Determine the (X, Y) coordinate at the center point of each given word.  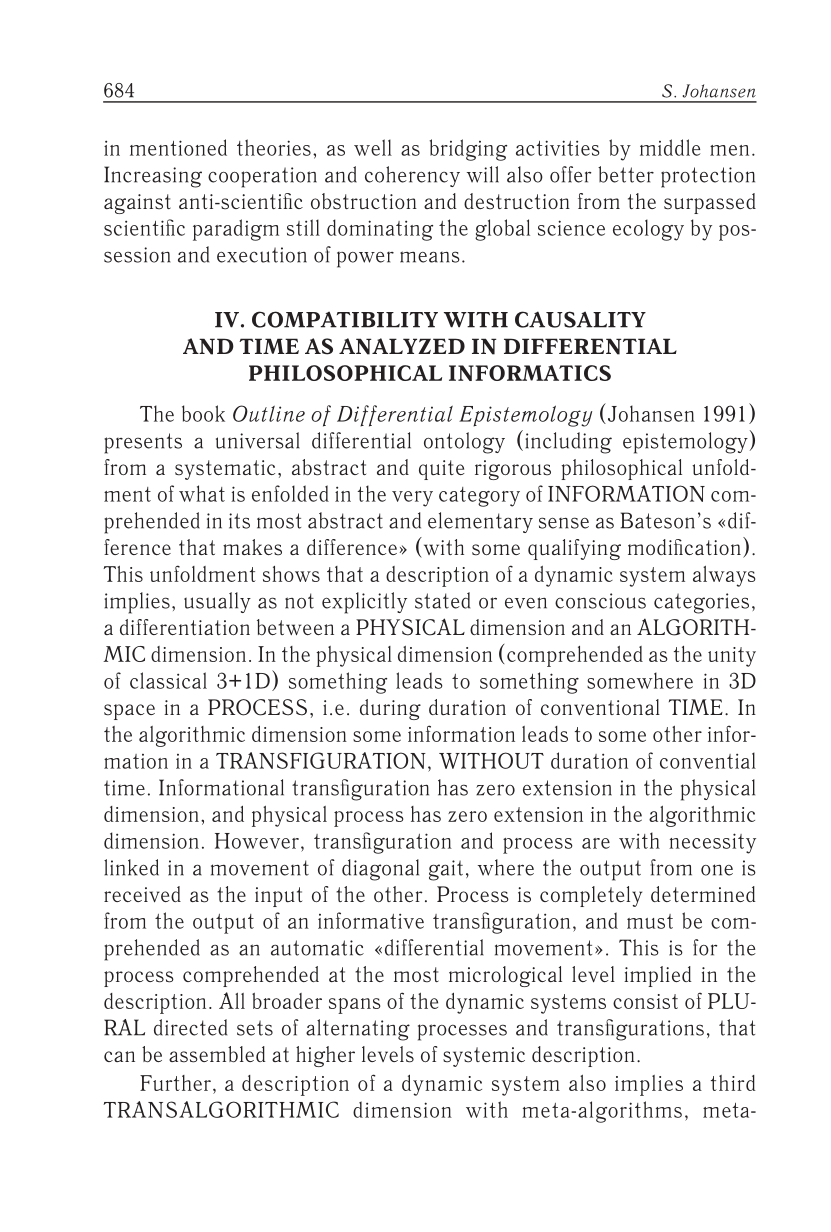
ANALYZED (402, 346)
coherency (412, 176)
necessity (712, 843)
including (569, 443)
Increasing (153, 177)
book (203, 413)
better (626, 174)
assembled (217, 1054)
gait (446, 870)
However (257, 841)
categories (701, 603)
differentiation (185, 627)
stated (442, 600)
